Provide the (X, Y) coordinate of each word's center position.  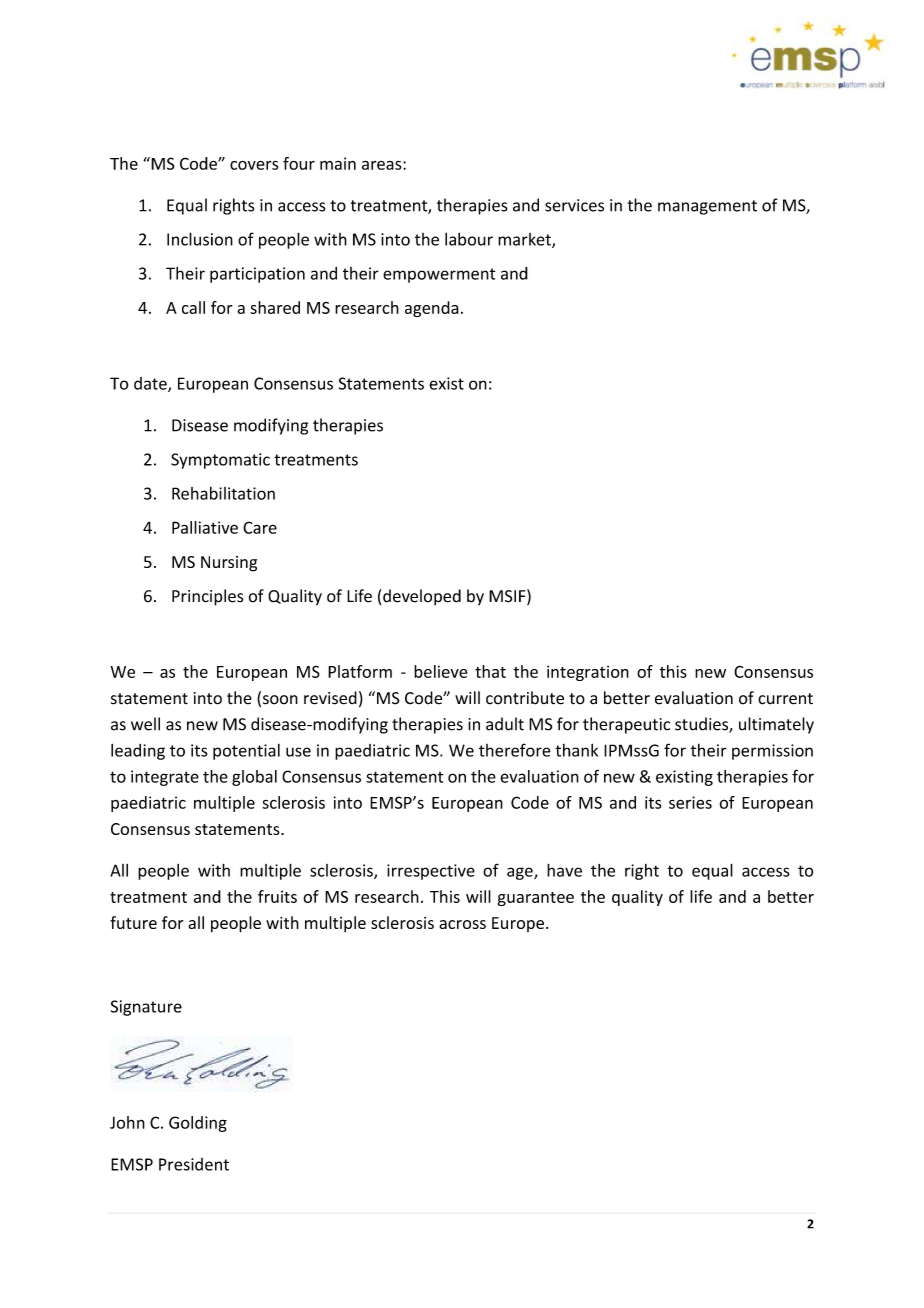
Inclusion (200, 239)
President (194, 1164)
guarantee (536, 899)
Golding (198, 1124)
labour (469, 239)
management (707, 207)
